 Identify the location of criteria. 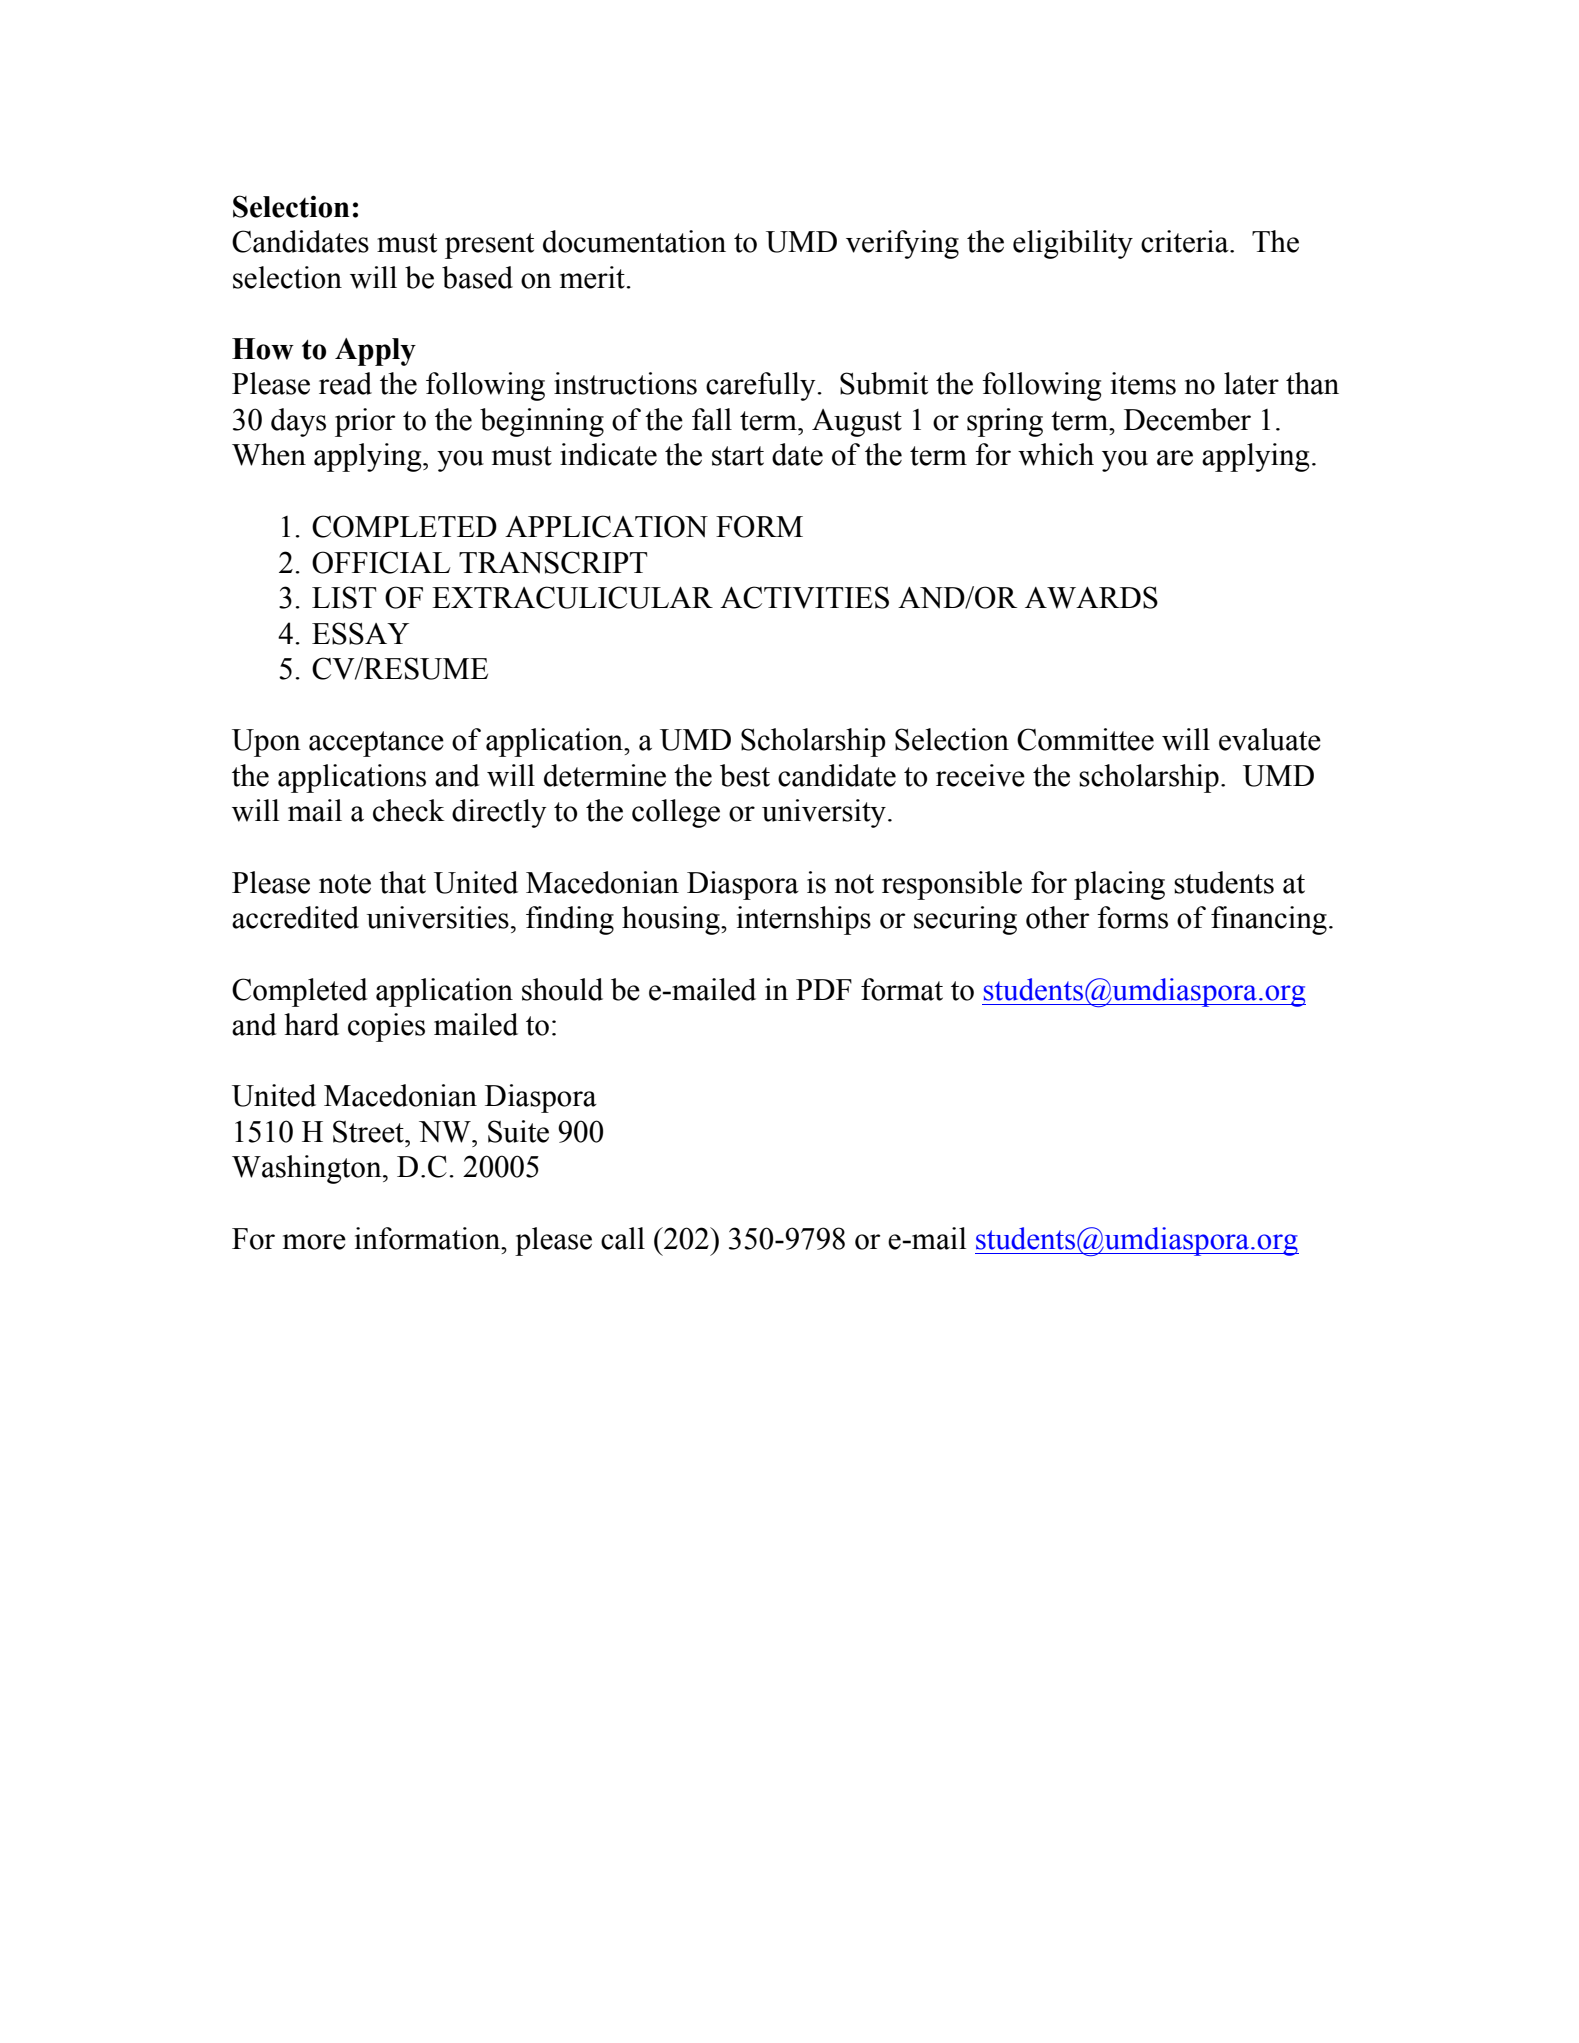
(1186, 241).
